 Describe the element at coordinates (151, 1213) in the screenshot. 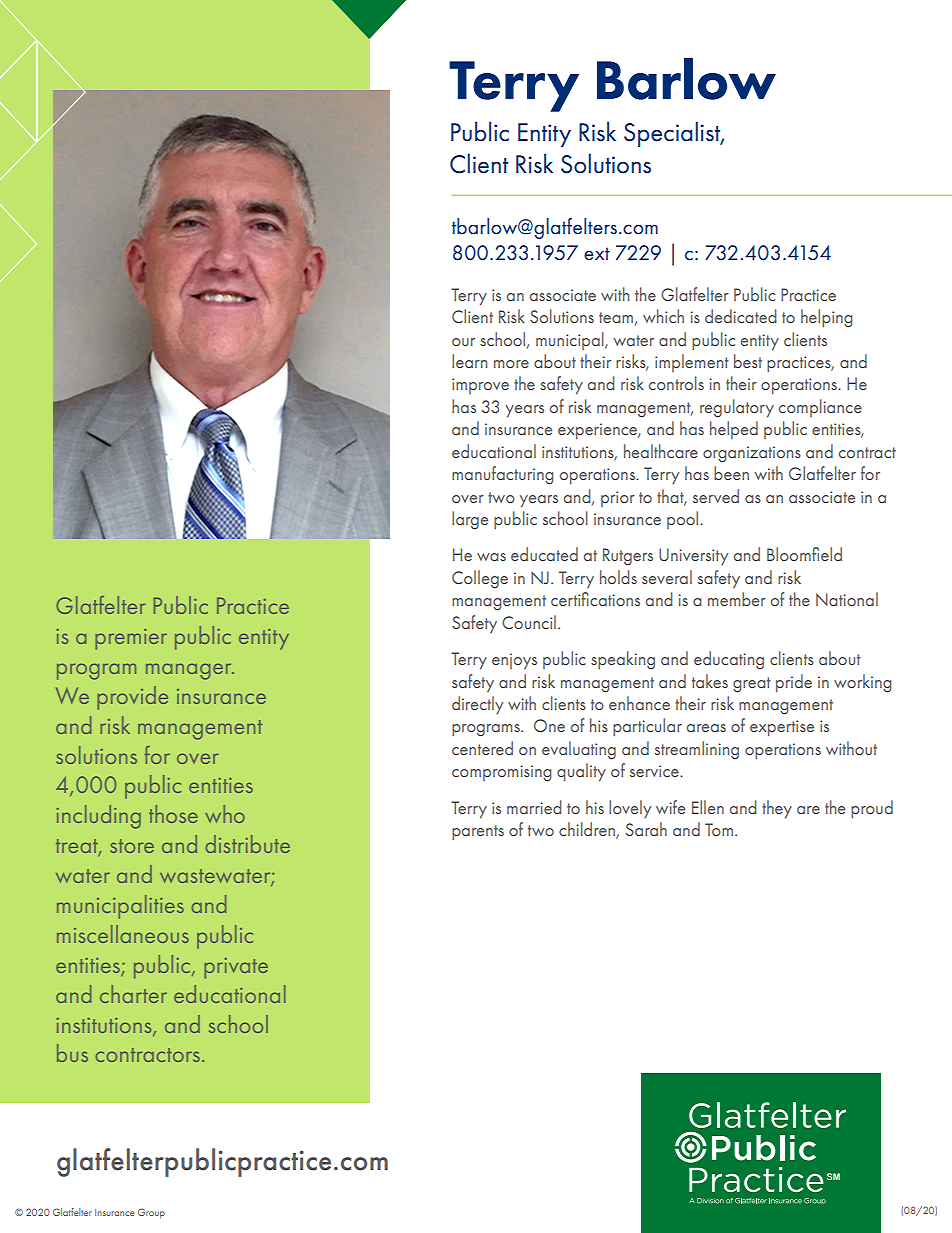

I see `Group` at that location.
